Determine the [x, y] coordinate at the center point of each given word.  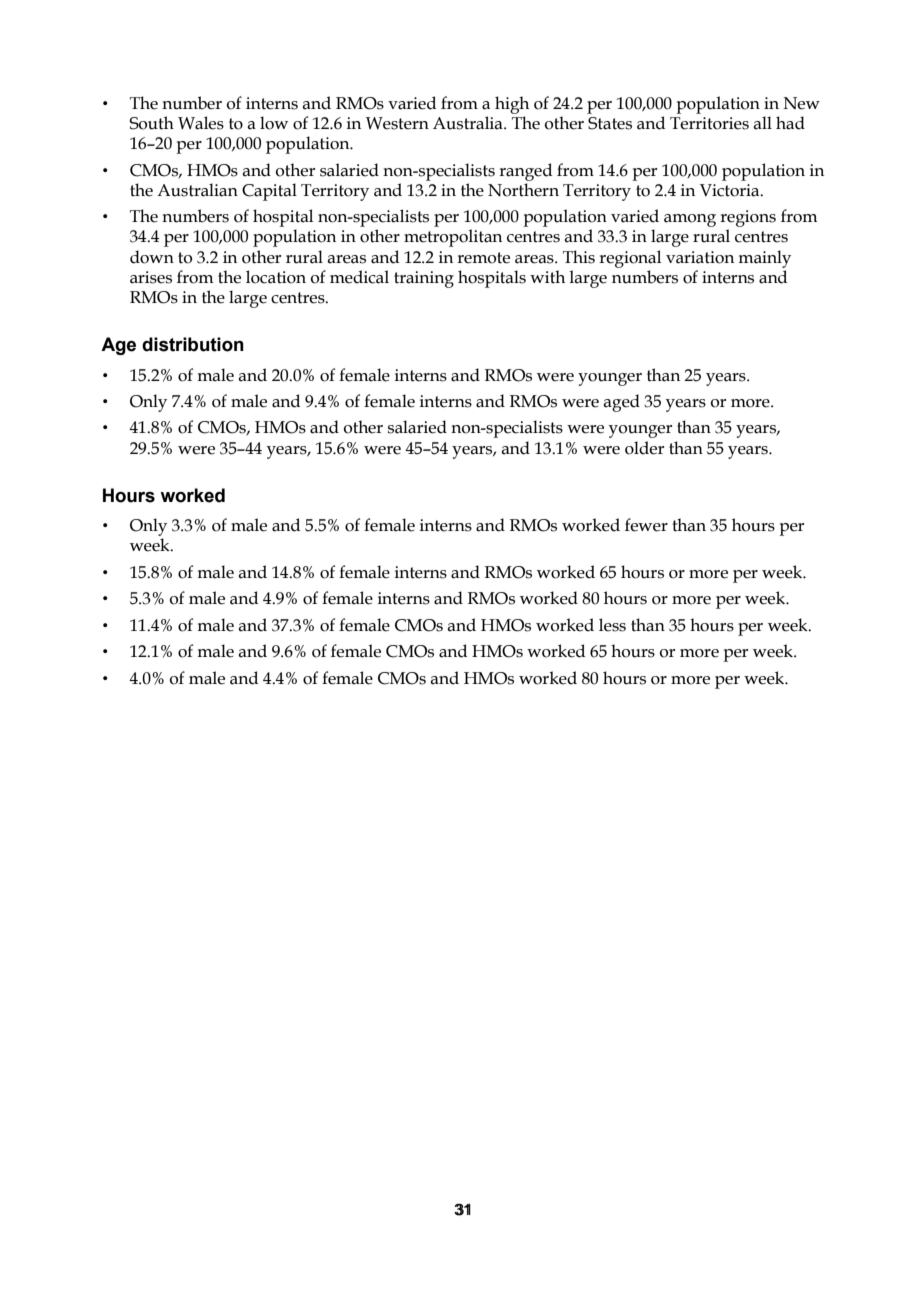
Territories [709, 123]
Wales [201, 123]
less [612, 625]
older [644, 448]
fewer [646, 525]
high [512, 105]
